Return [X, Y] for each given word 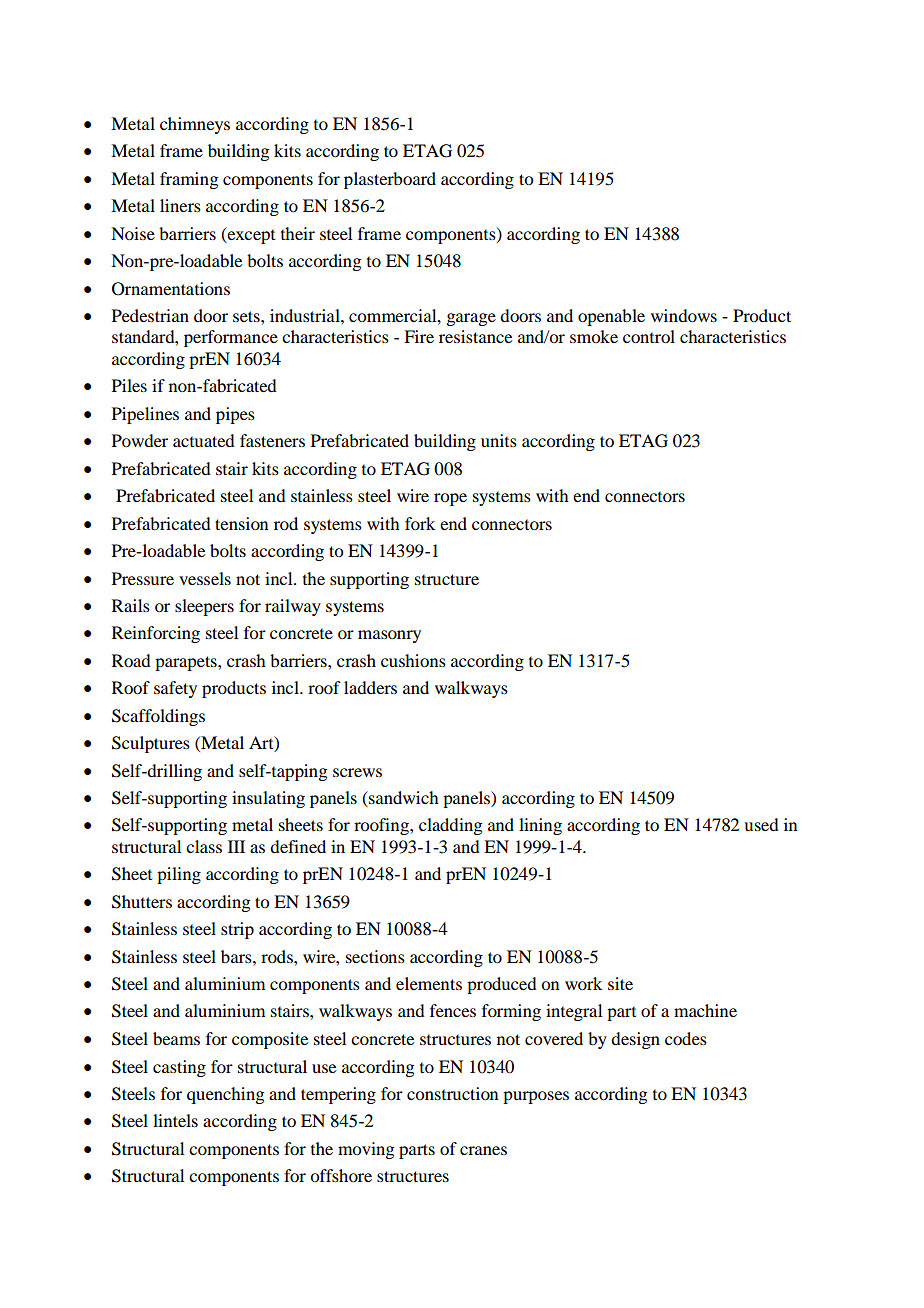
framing [189, 180]
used [761, 824]
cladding [450, 826]
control [649, 336]
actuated [204, 440]
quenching [225, 1095]
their [298, 233]
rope [450, 499]
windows [684, 315]
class [204, 846]
